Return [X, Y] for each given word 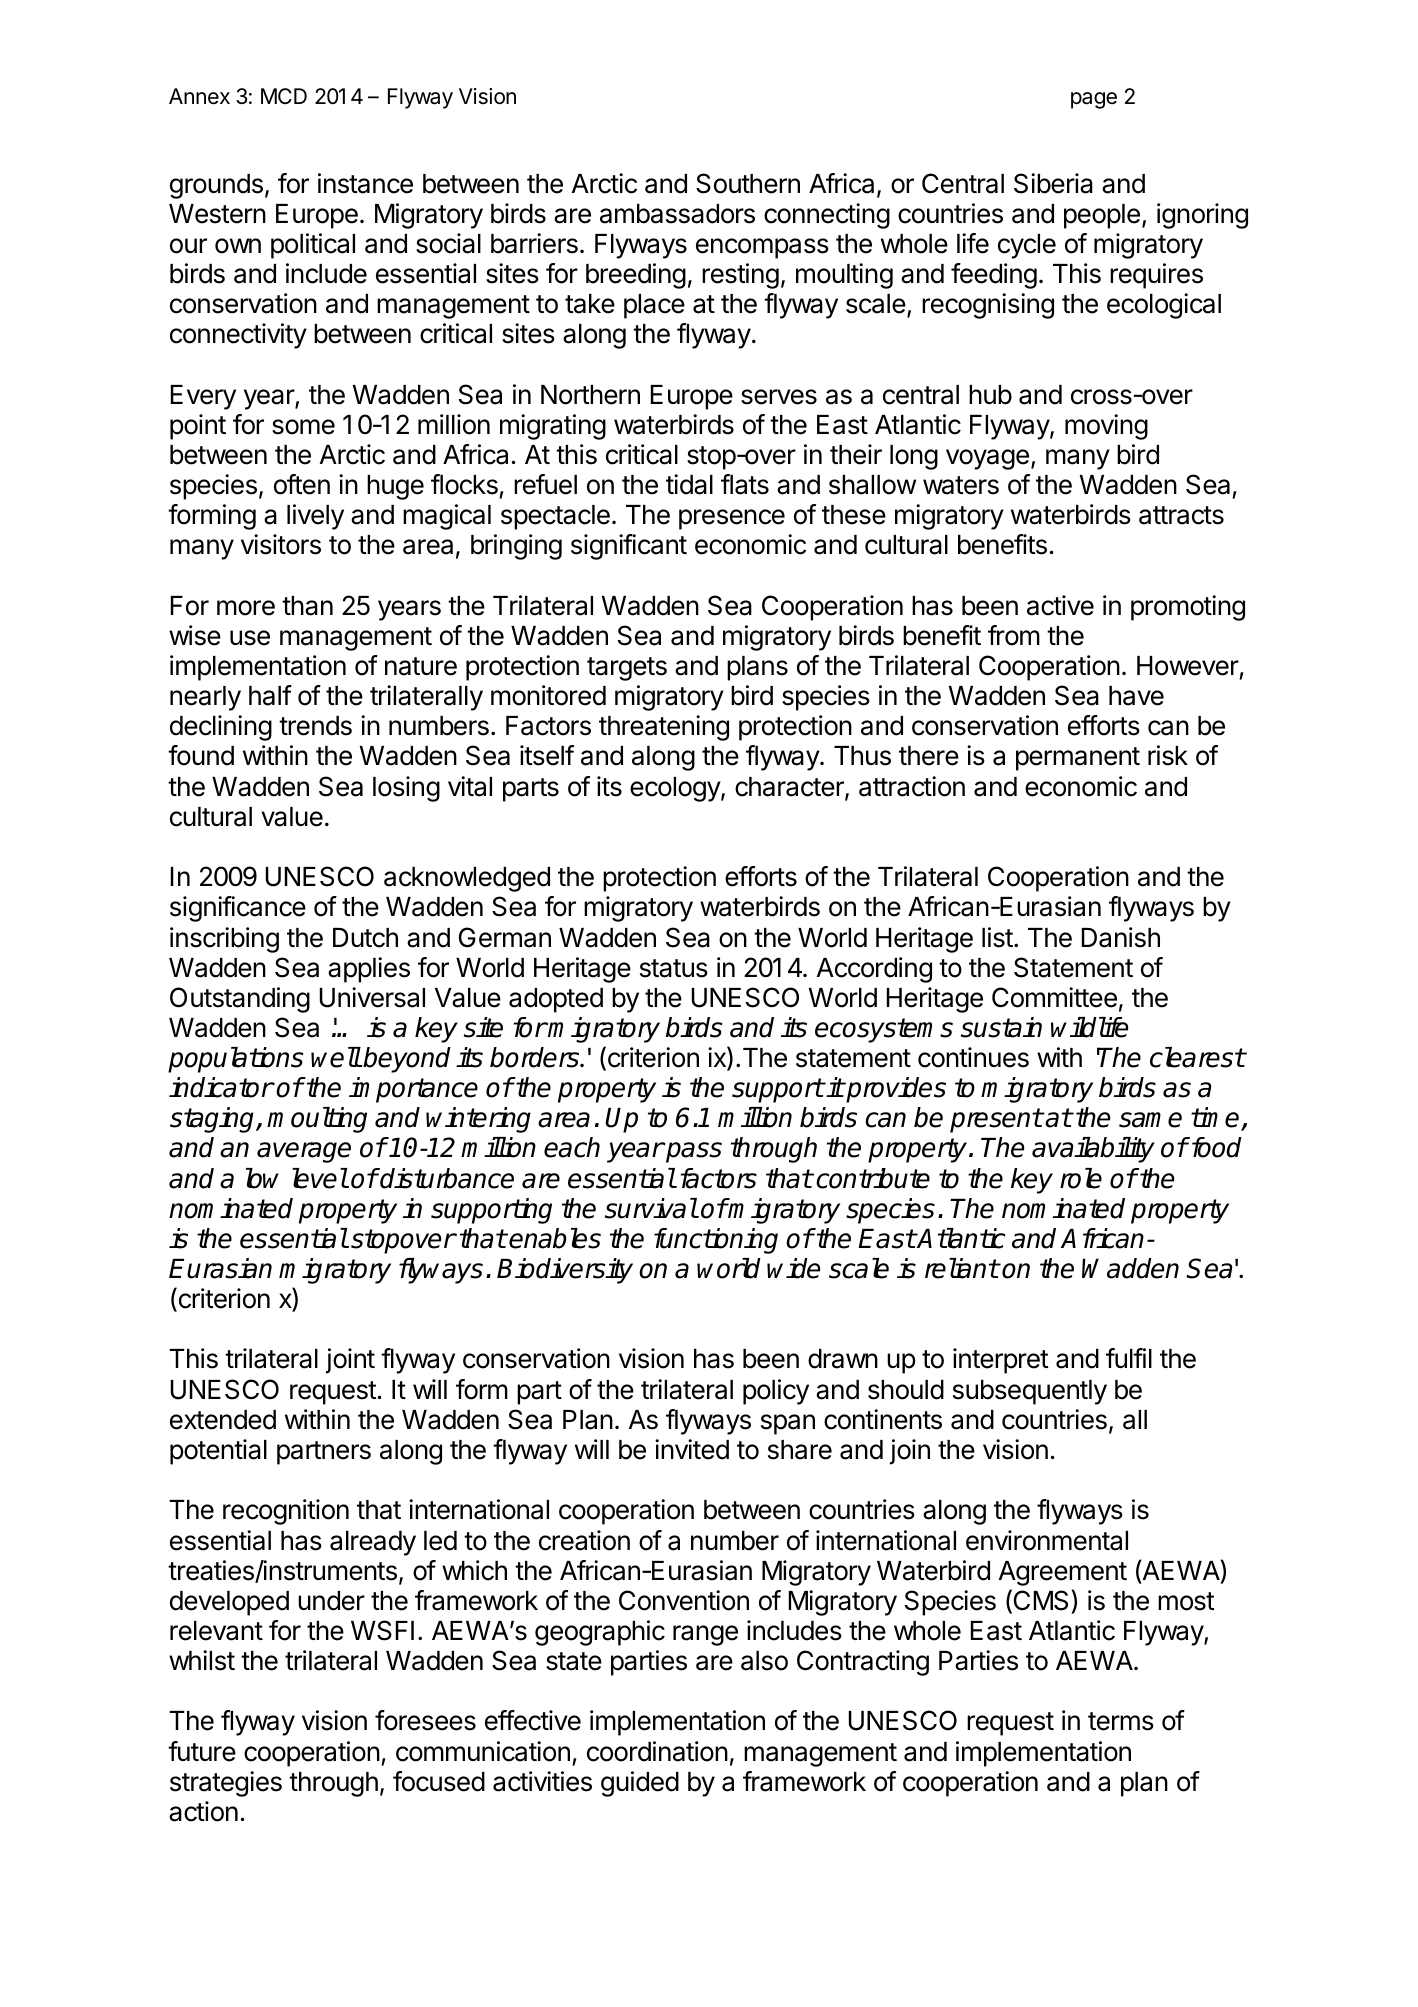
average [304, 1152]
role [1081, 1178]
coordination [657, 1751]
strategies [226, 1784]
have [1136, 696]
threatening [664, 728]
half [270, 695]
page [1094, 100]
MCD [284, 96]
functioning [716, 1241]
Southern [748, 183]
